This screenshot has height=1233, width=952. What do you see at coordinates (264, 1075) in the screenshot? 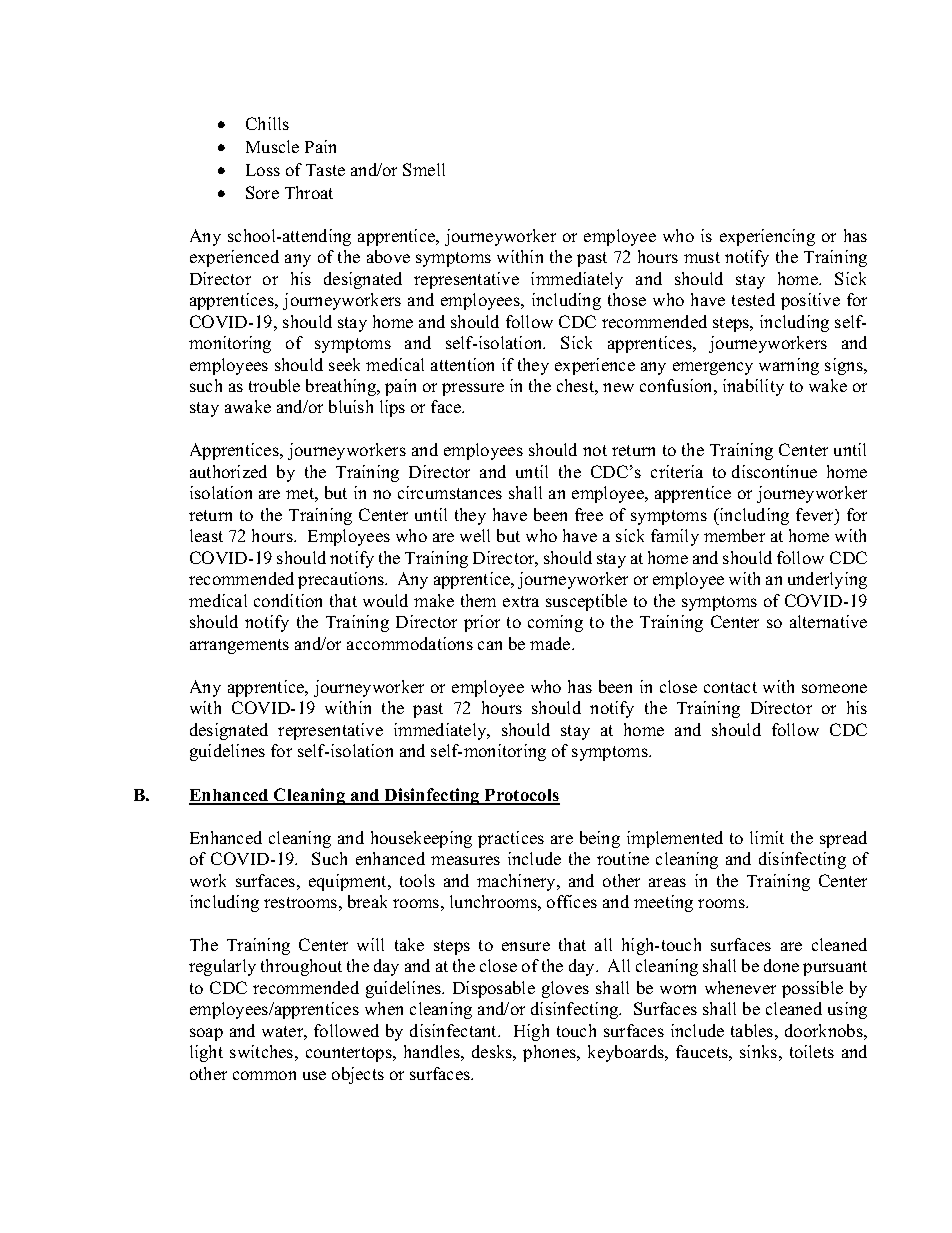
I see `common` at bounding box center [264, 1075].
